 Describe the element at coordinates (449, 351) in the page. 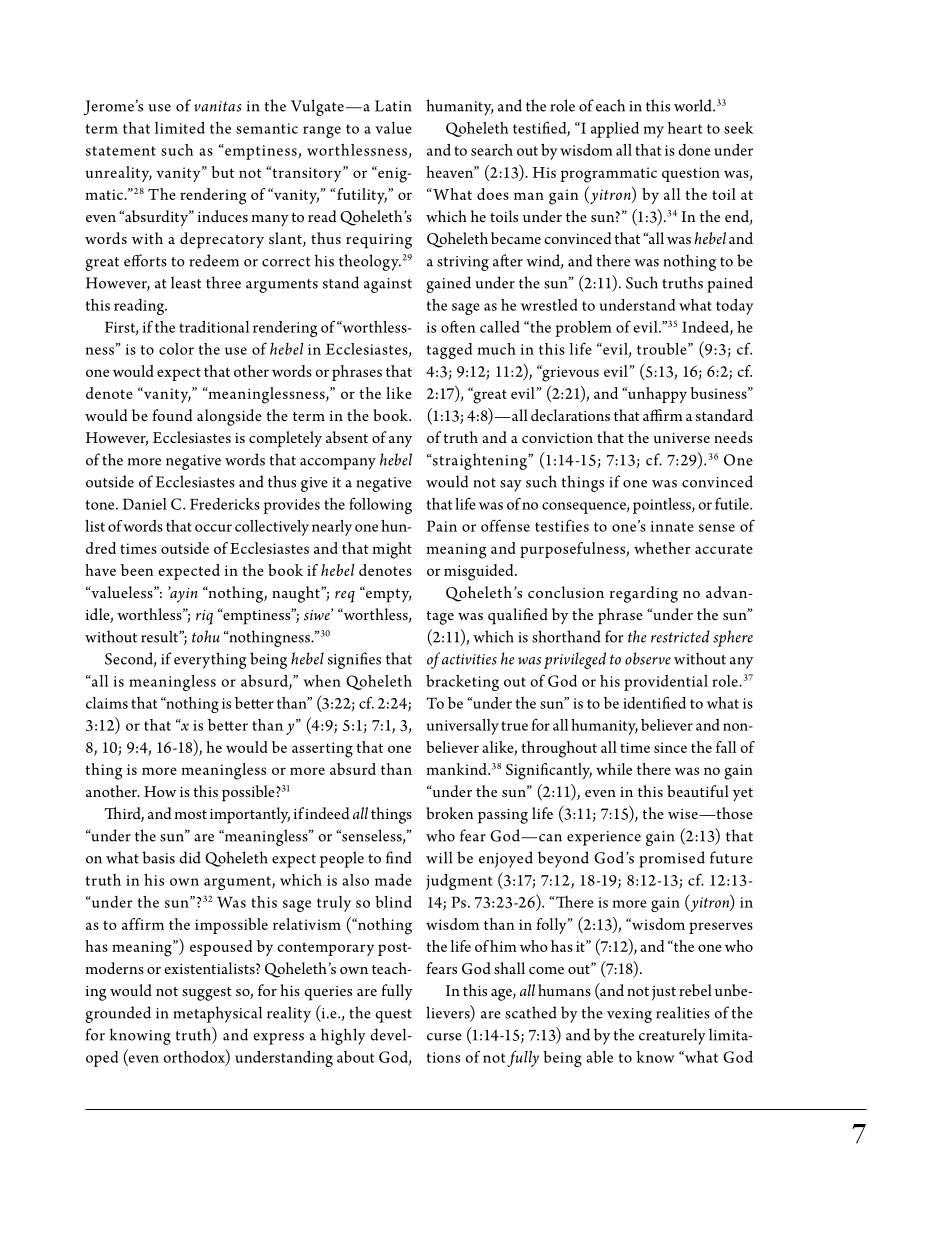

I see `tagged` at that location.
